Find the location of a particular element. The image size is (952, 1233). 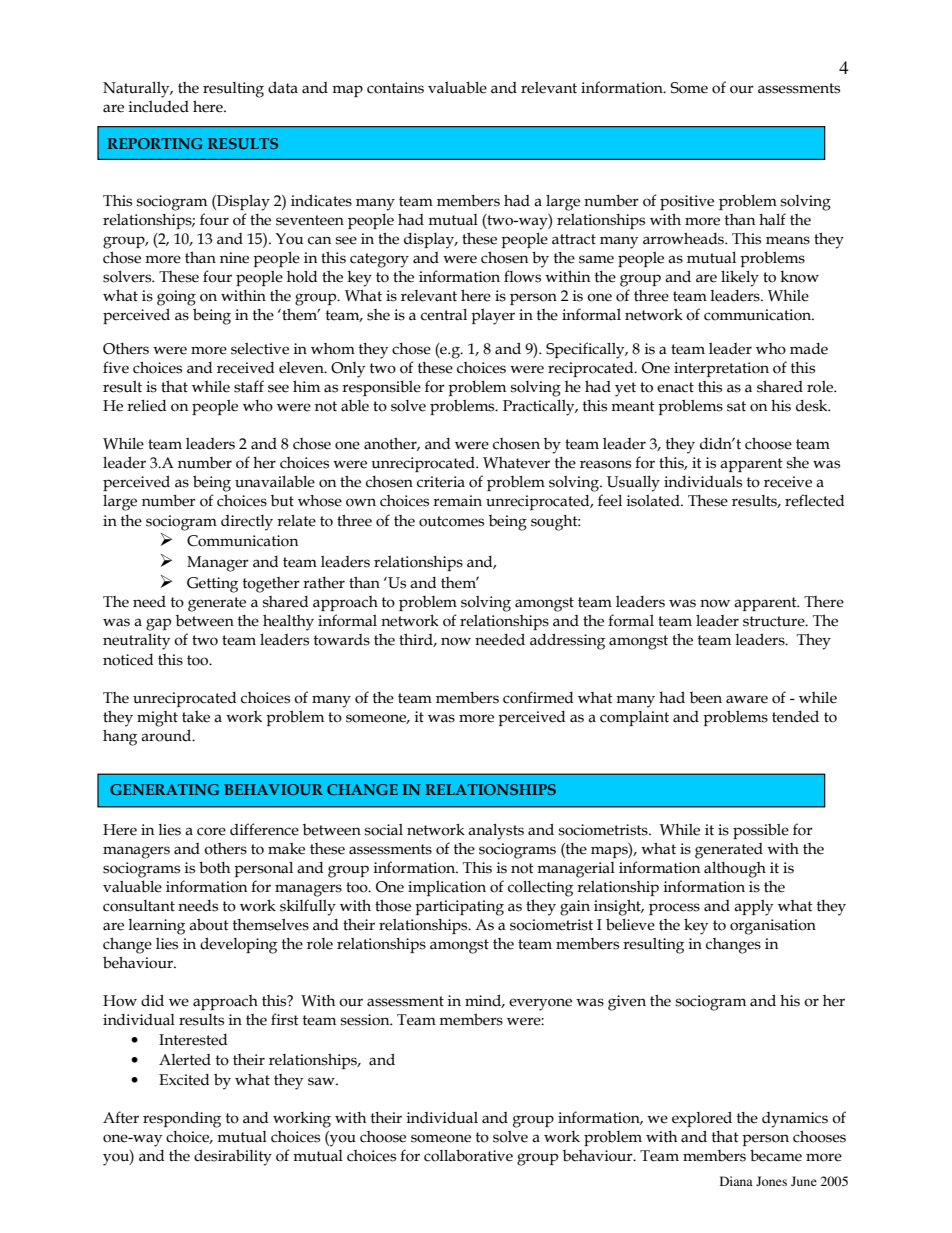

contains is located at coordinates (395, 88).
